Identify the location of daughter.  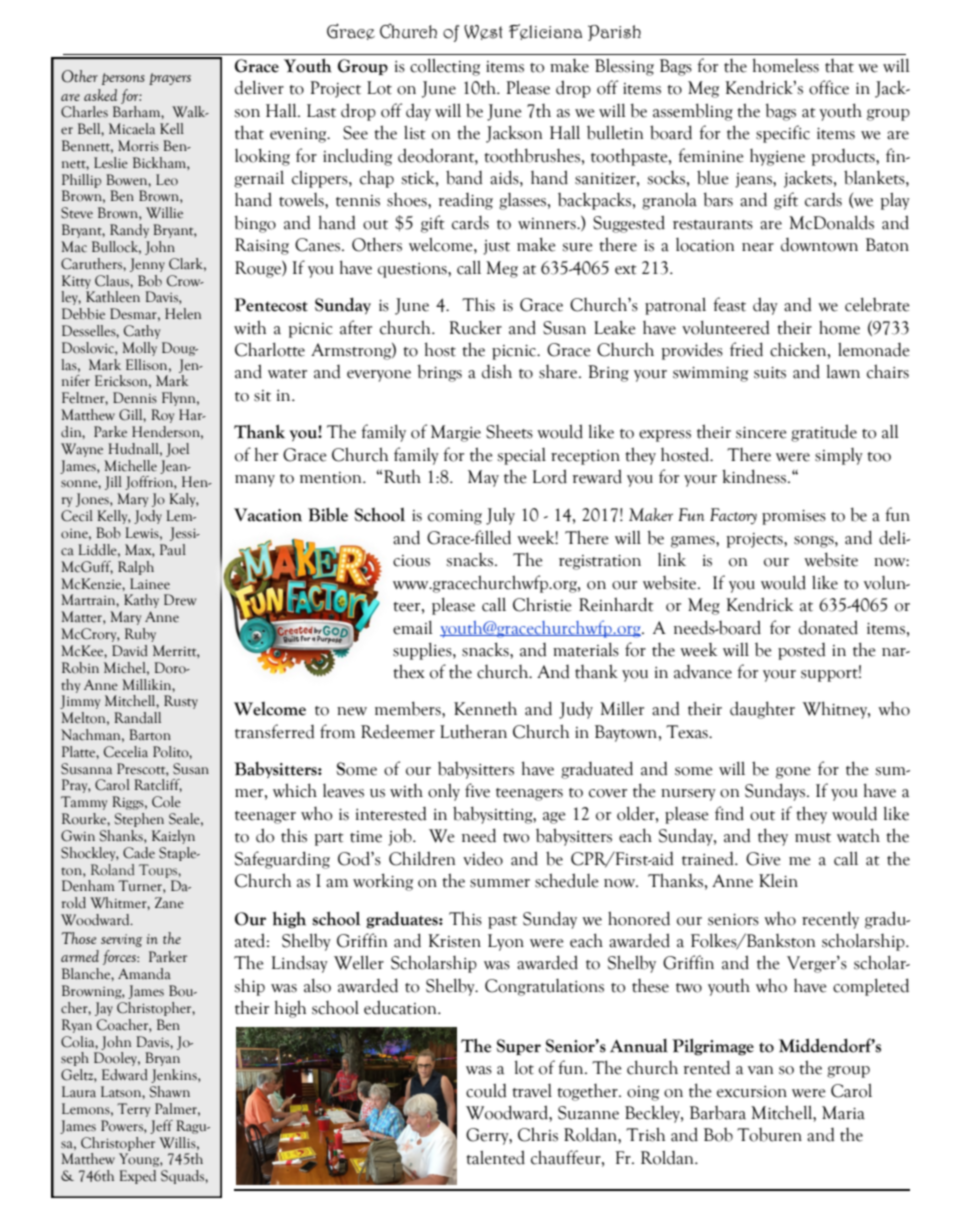
(762, 710).
